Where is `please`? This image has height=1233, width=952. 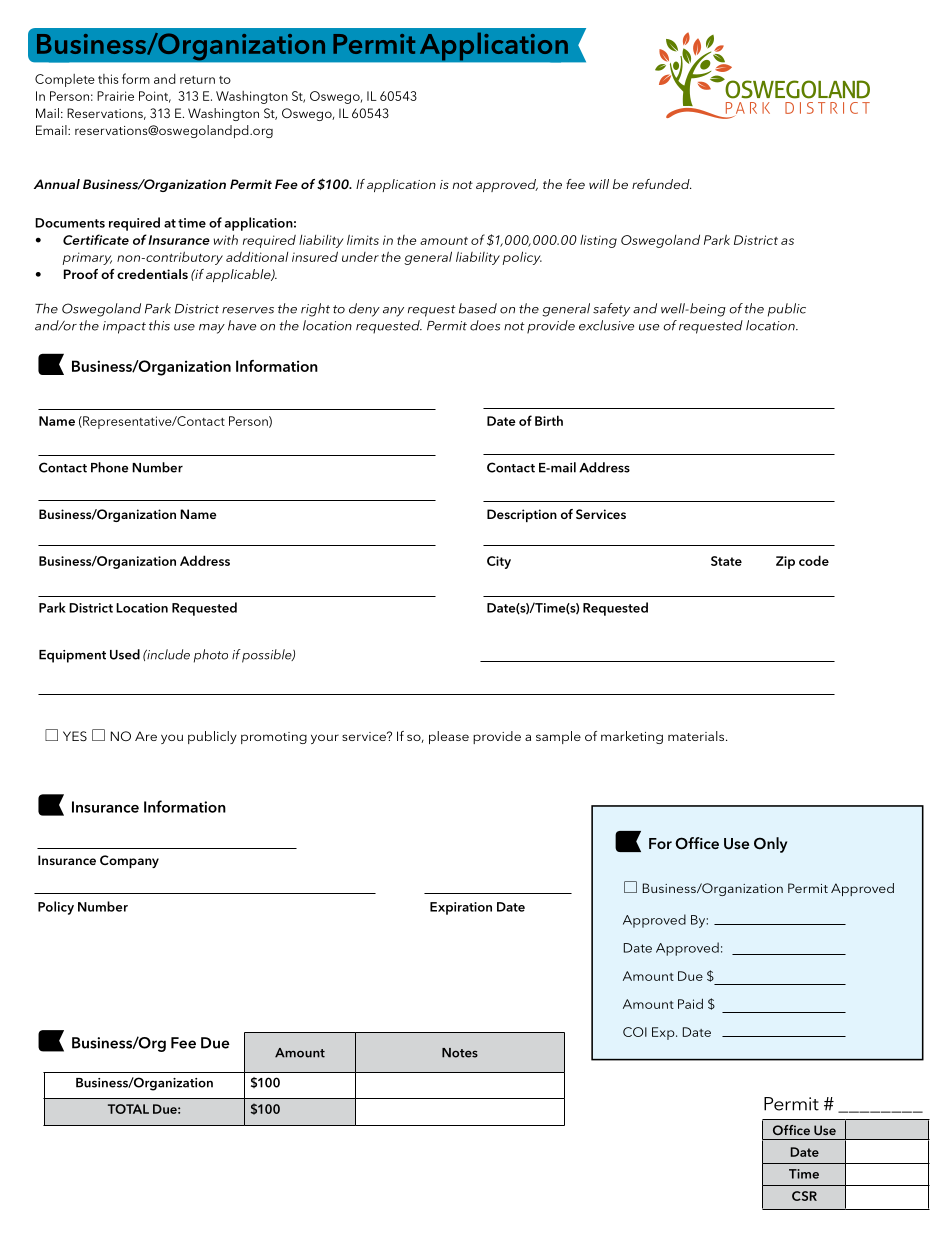 please is located at coordinates (449, 737).
